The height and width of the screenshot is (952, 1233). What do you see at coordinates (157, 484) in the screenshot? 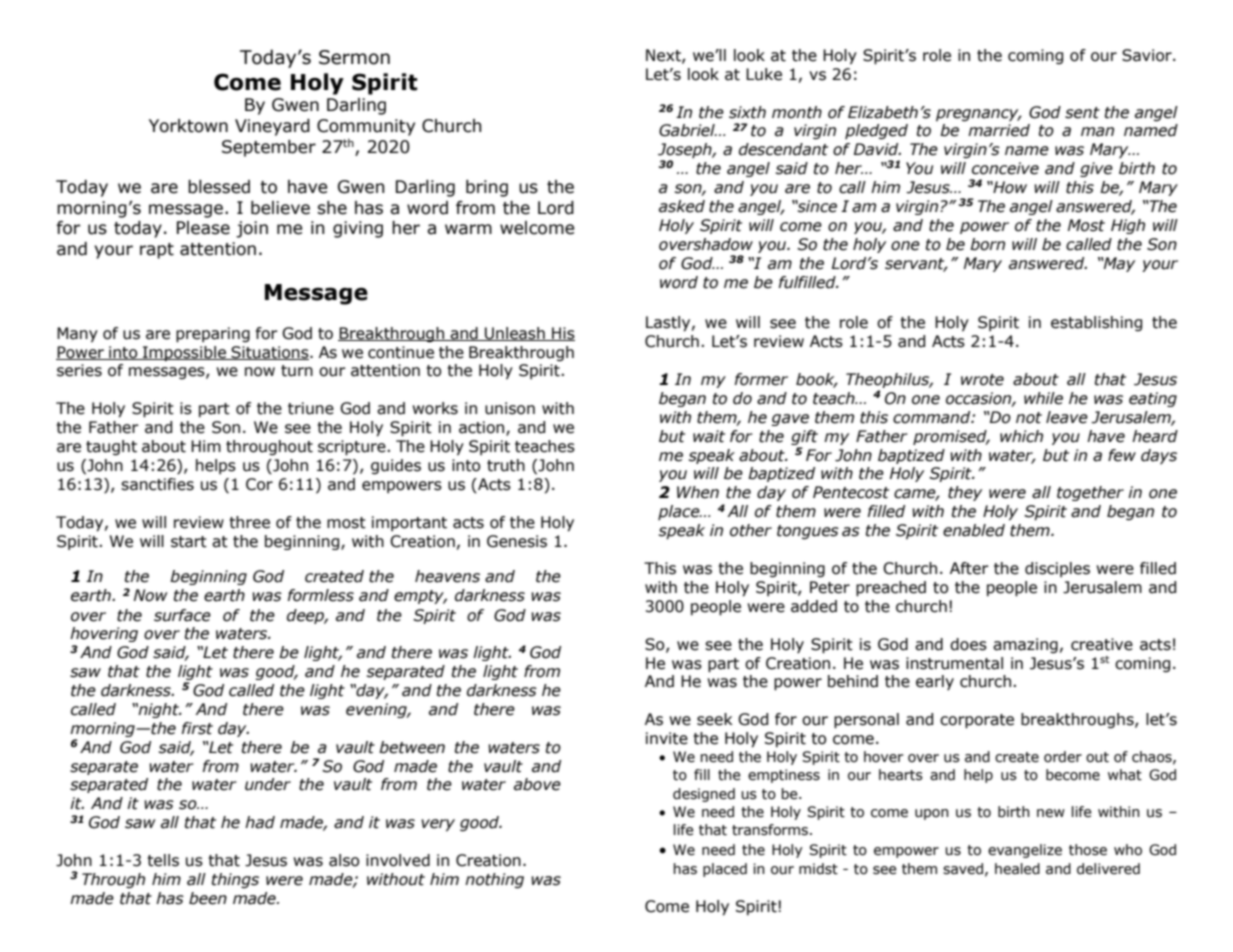
I see `sanctifies` at bounding box center [157, 484].
